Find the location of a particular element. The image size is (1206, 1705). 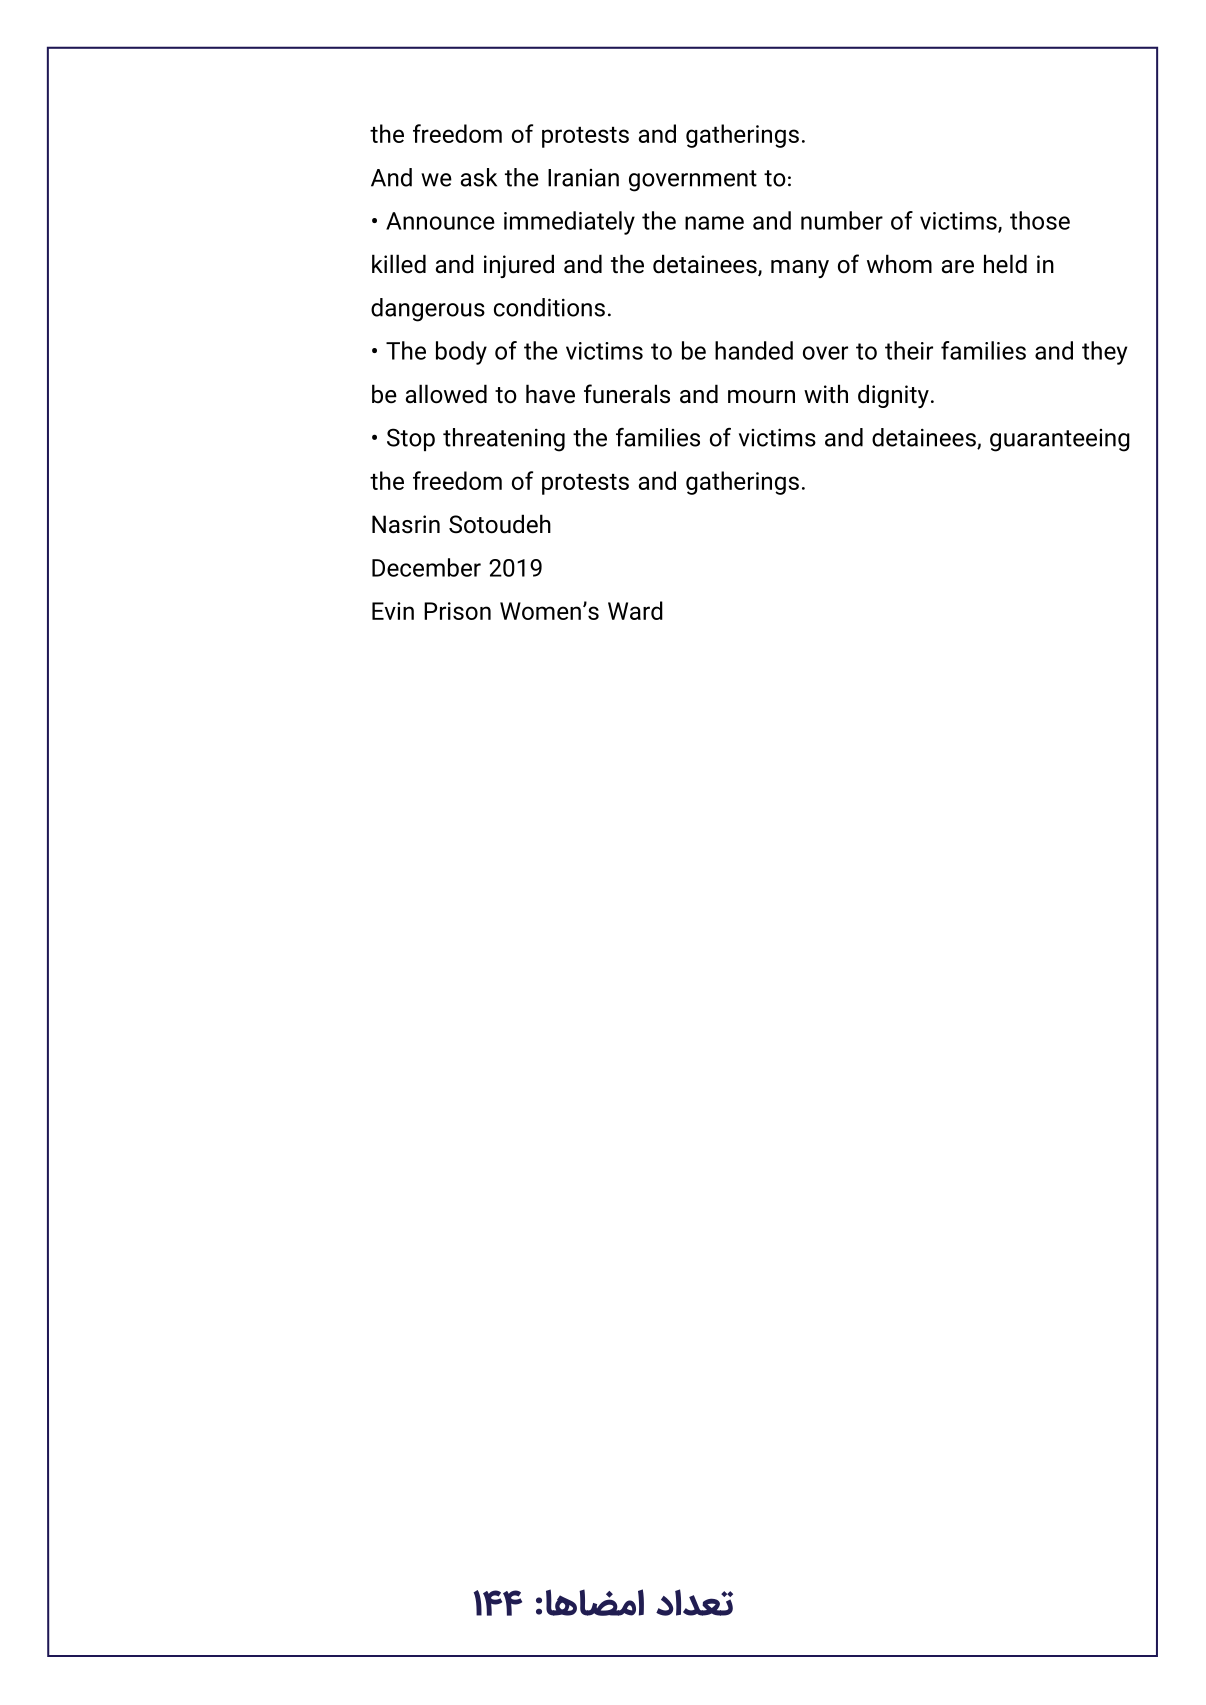

those is located at coordinates (1040, 220).
